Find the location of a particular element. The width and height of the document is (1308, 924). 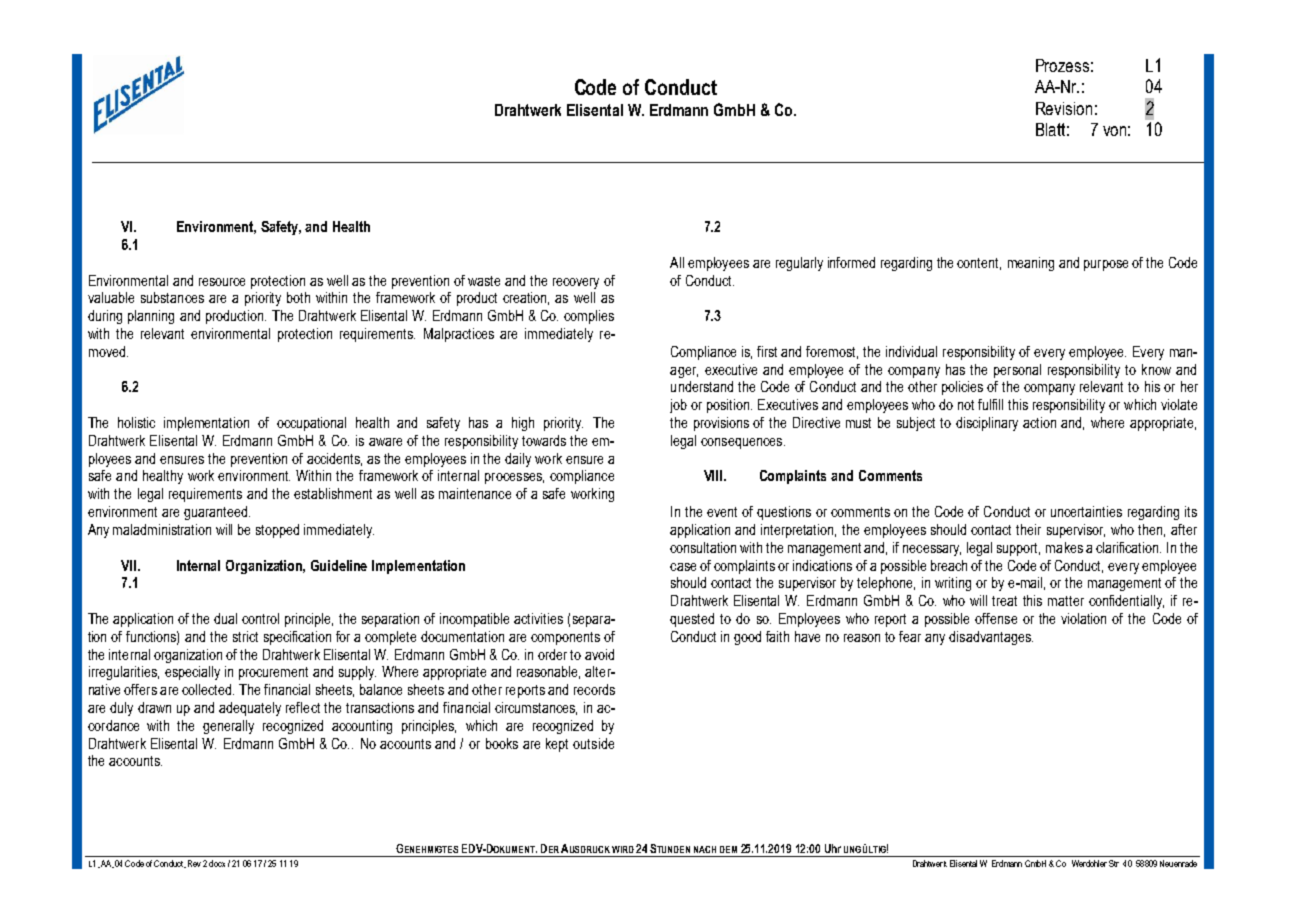

case is located at coordinates (683, 567).
